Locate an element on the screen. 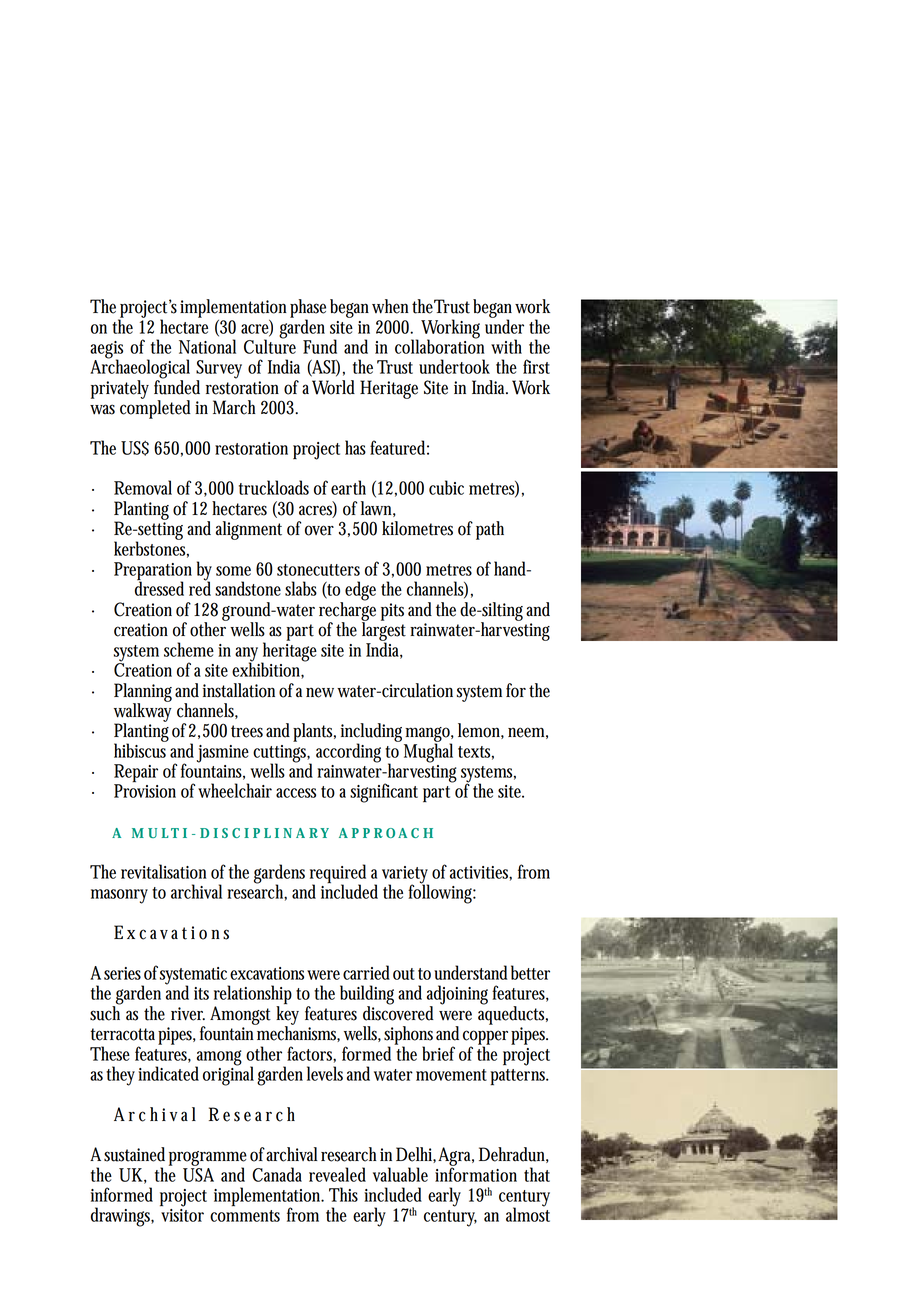 This screenshot has width=924, height=1308. texts is located at coordinates (476, 753).
